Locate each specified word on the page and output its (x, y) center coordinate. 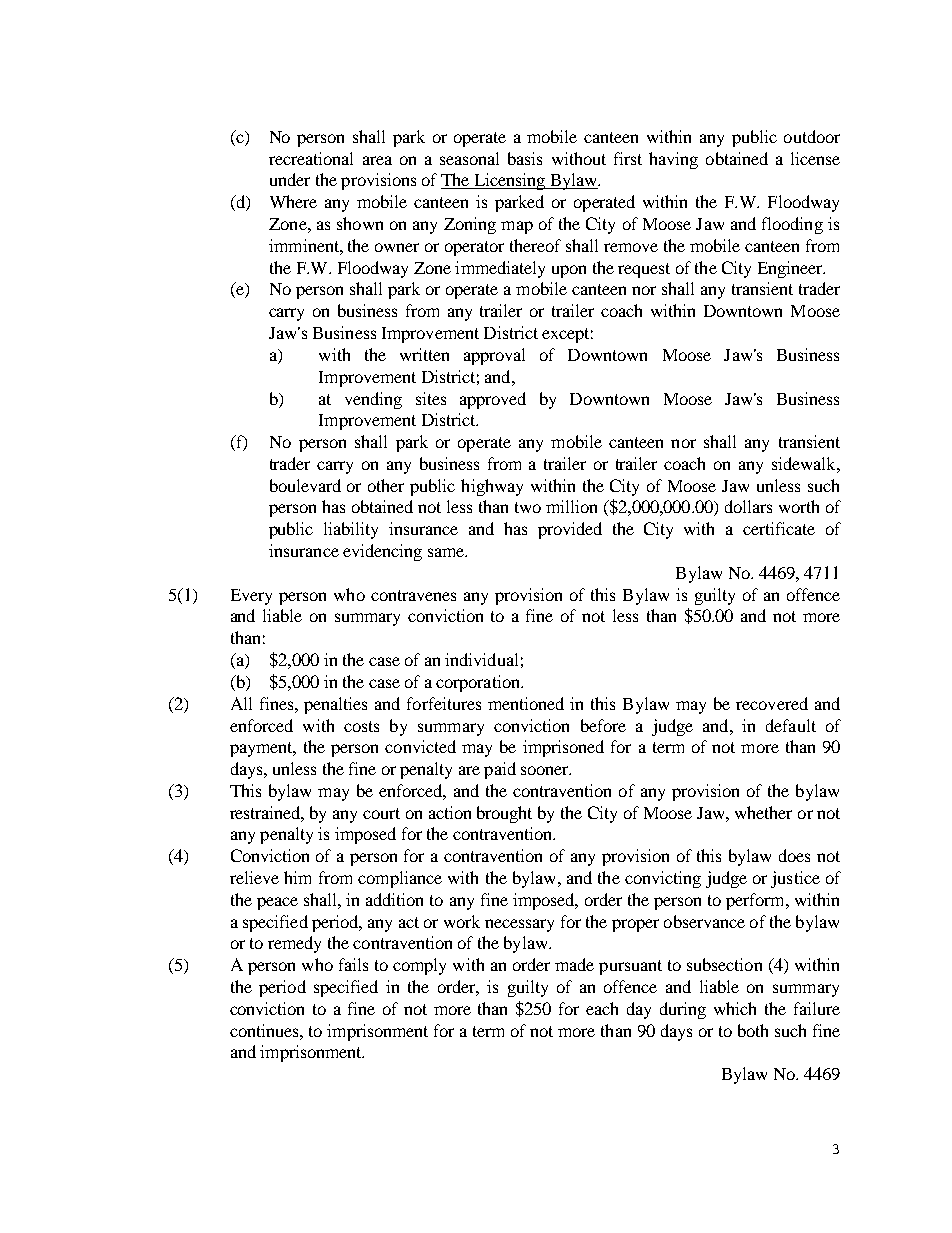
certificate (779, 528)
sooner (546, 770)
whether (763, 812)
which (735, 1008)
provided (570, 530)
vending (373, 400)
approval (494, 356)
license (815, 158)
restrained (267, 813)
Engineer (791, 269)
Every (251, 597)
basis (525, 158)
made (574, 964)
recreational (311, 158)
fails (353, 964)
